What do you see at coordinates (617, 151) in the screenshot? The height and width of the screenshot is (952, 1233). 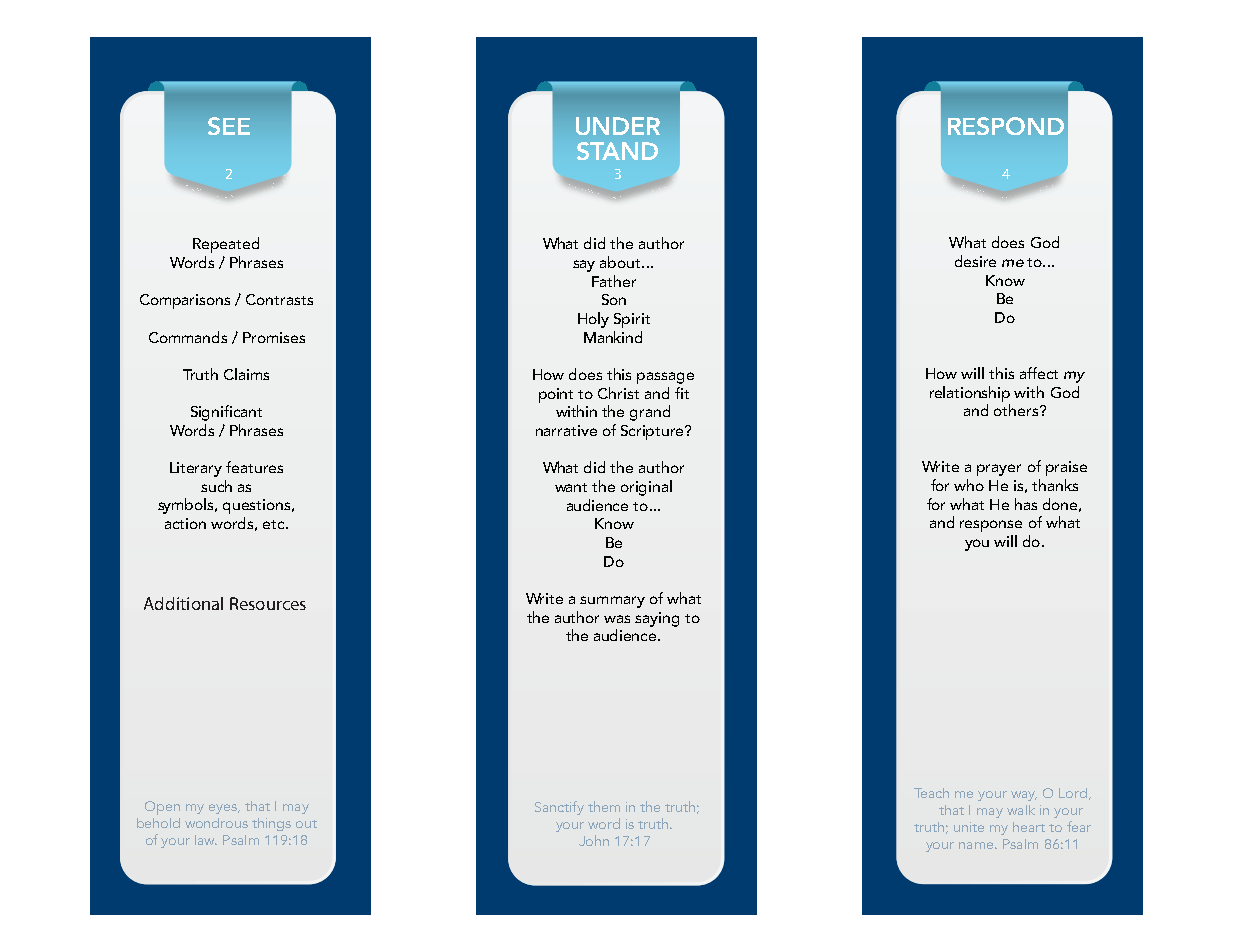 I see `STAND` at bounding box center [617, 151].
